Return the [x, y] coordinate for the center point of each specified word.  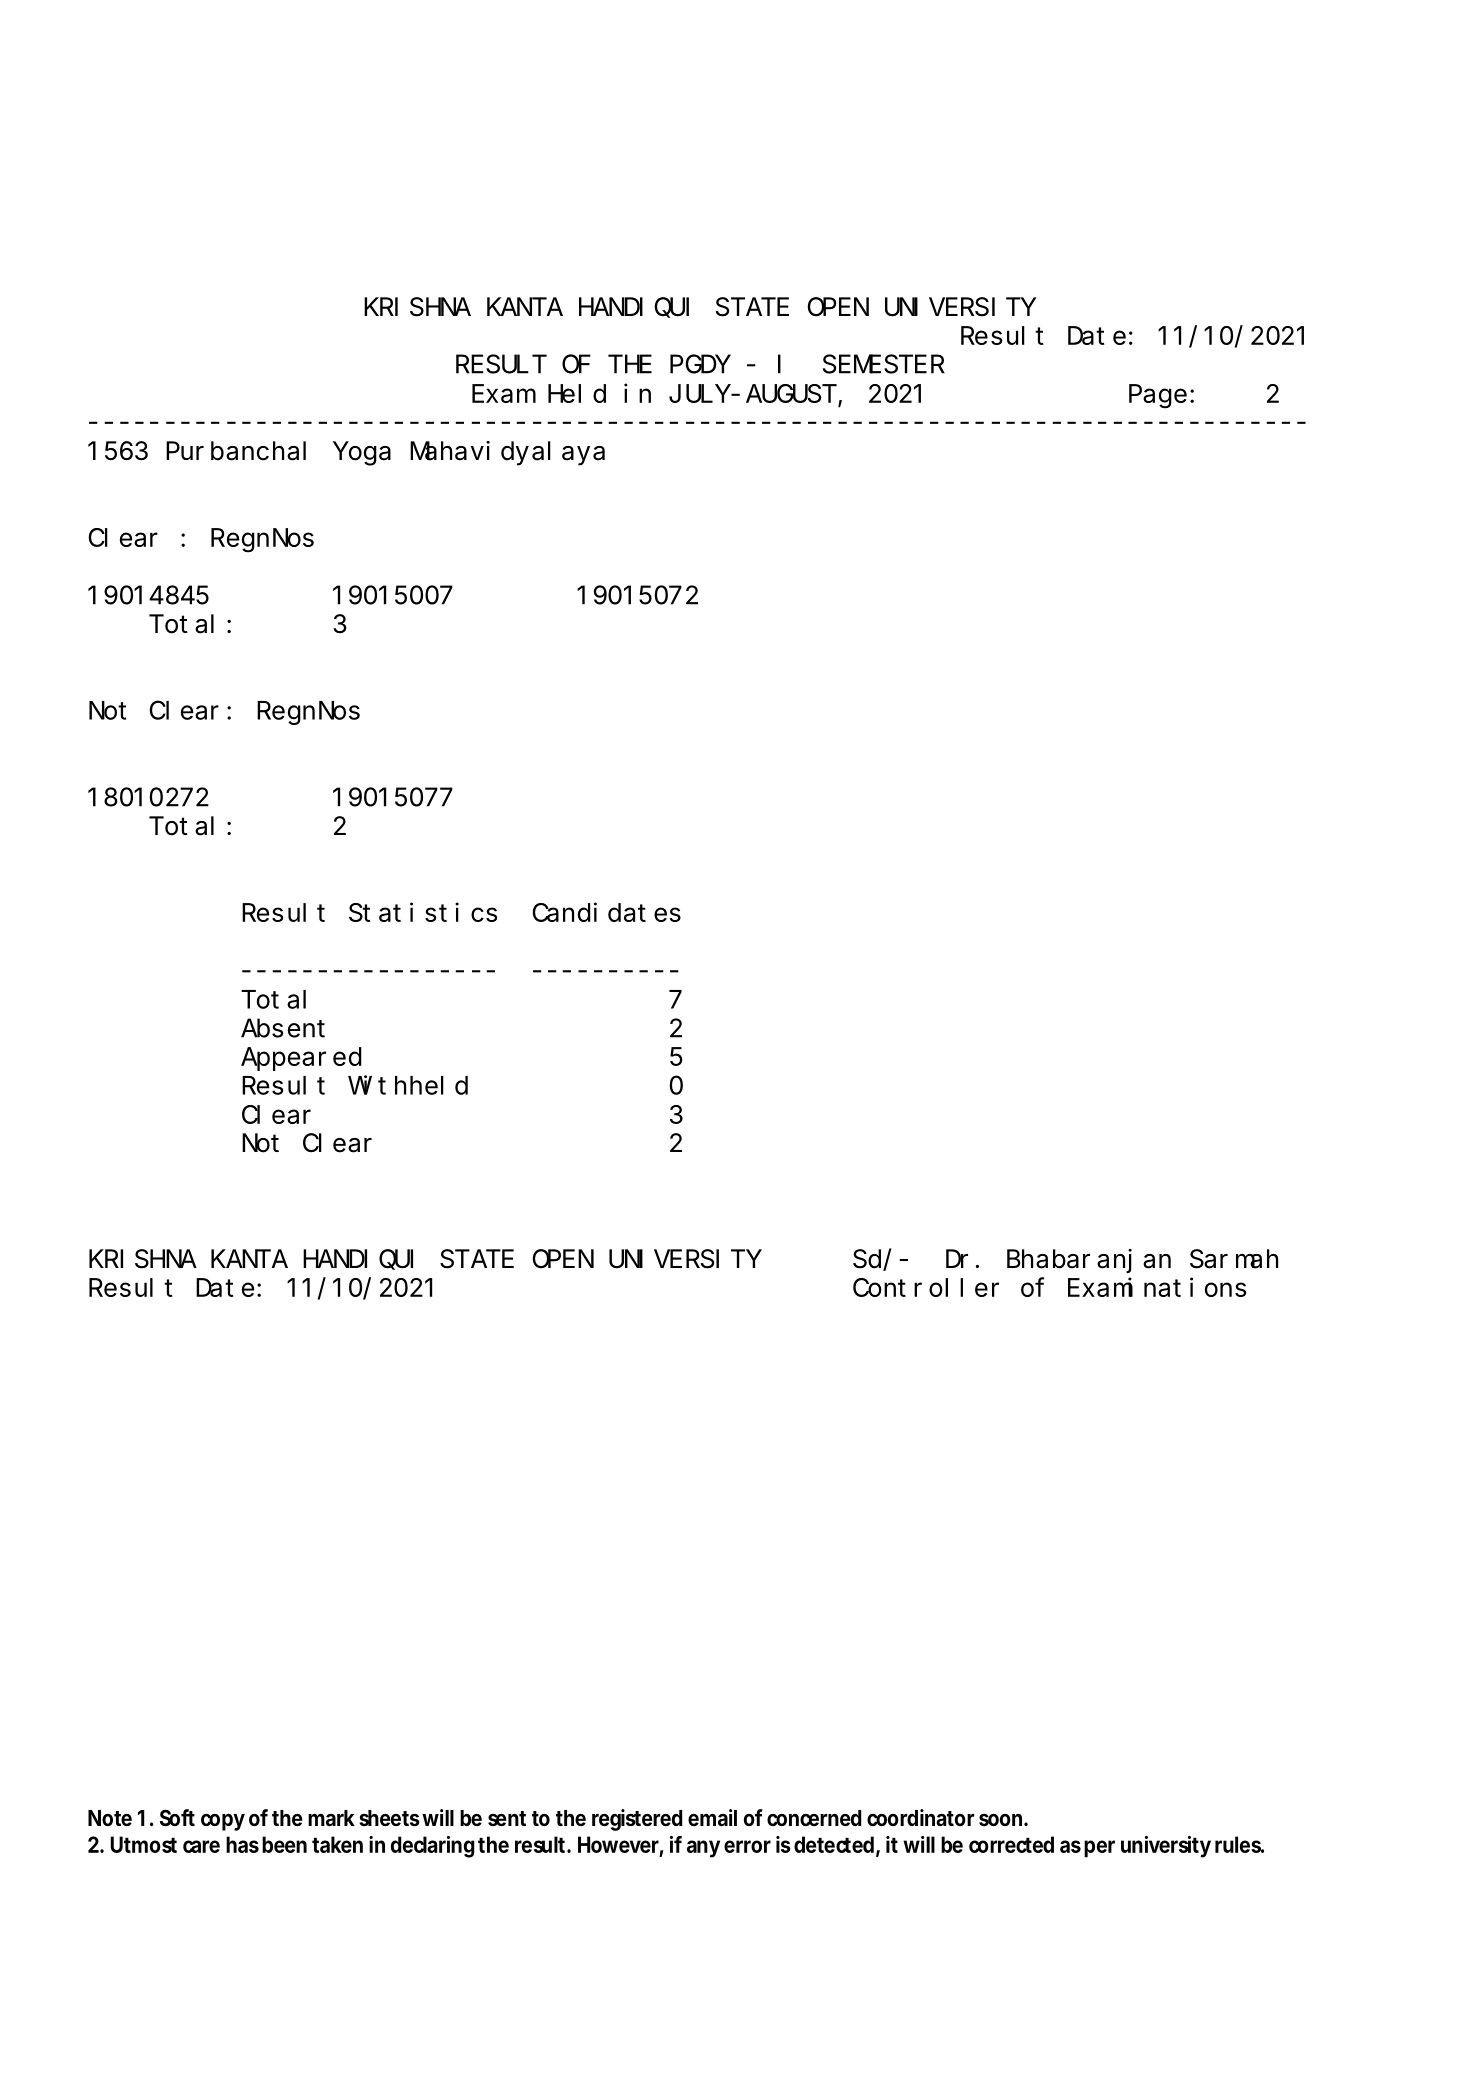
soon [1002, 1820]
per [1099, 1849]
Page [1158, 397]
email [712, 1818]
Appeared [301, 1059]
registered [637, 1820]
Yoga [362, 454]
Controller [926, 1287]
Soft [177, 1818]
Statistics [423, 912]
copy [223, 1822]
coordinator [920, 1818]
